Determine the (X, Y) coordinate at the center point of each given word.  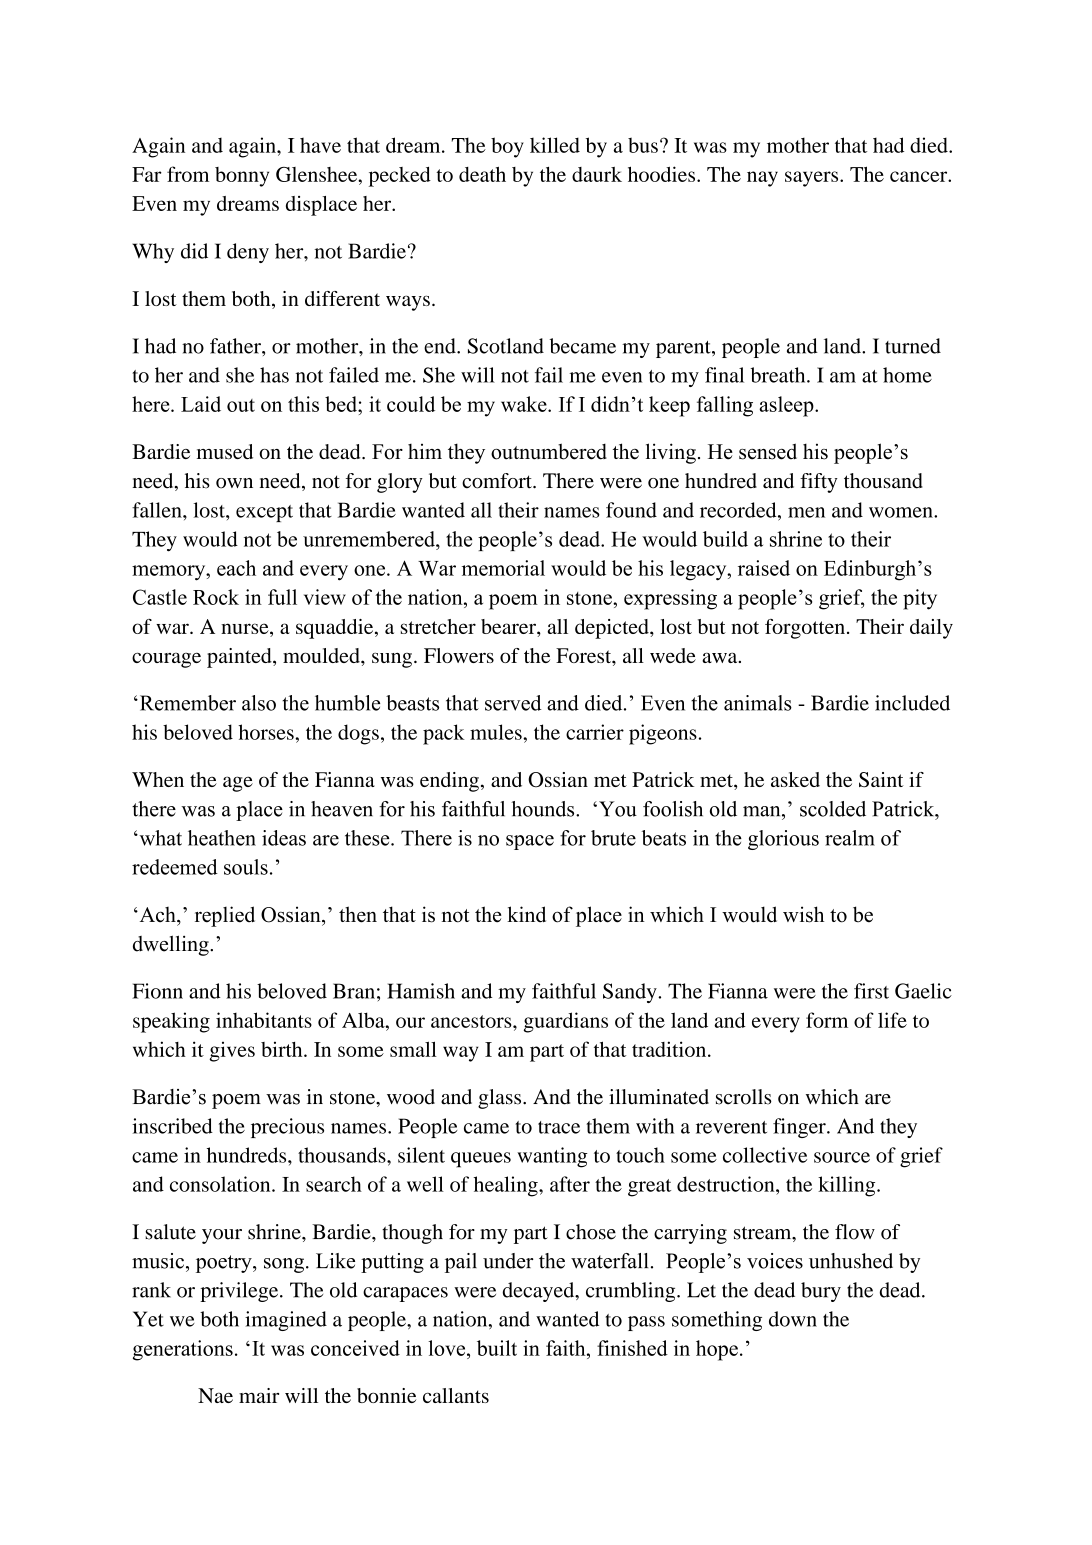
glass (501, 1099)
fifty (819, 483)
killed (555, 145)
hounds (544, 809)
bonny (242, 177)
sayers (813, 179)
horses (267, 732)
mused (225, 451)
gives (232, 1051)
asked (795, 779)
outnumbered (549, 451)
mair (259, 1395)
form (827, 1020)
